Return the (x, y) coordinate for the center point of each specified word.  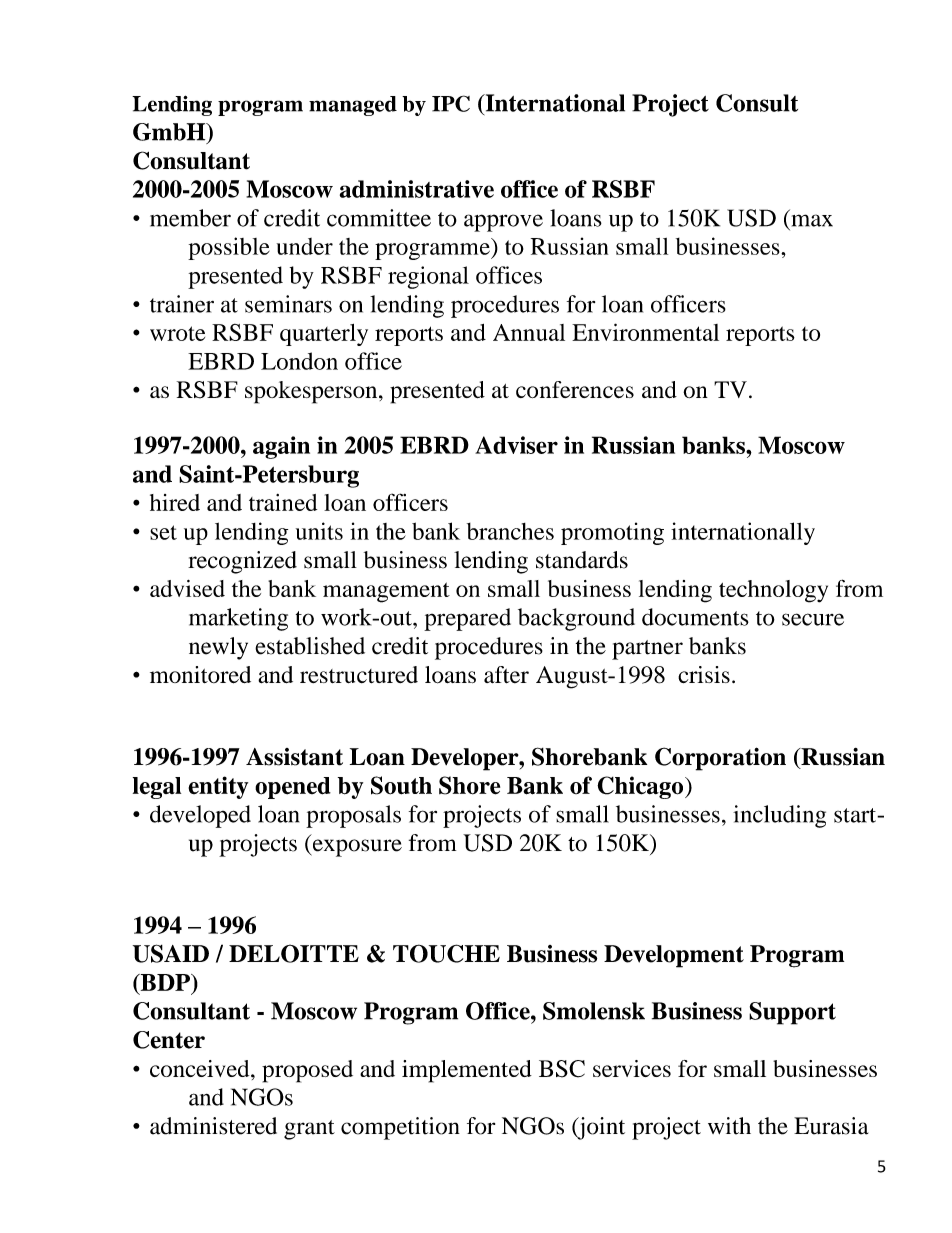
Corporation (720, 759)
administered (213, 1126)
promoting (612, 533)
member (190, 218)
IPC (451, 103)
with (729, 1126)
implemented (467, 1071)
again (281, 447)
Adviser (516, 445)
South (401, 785)
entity (218, 787)
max (812, 220)
